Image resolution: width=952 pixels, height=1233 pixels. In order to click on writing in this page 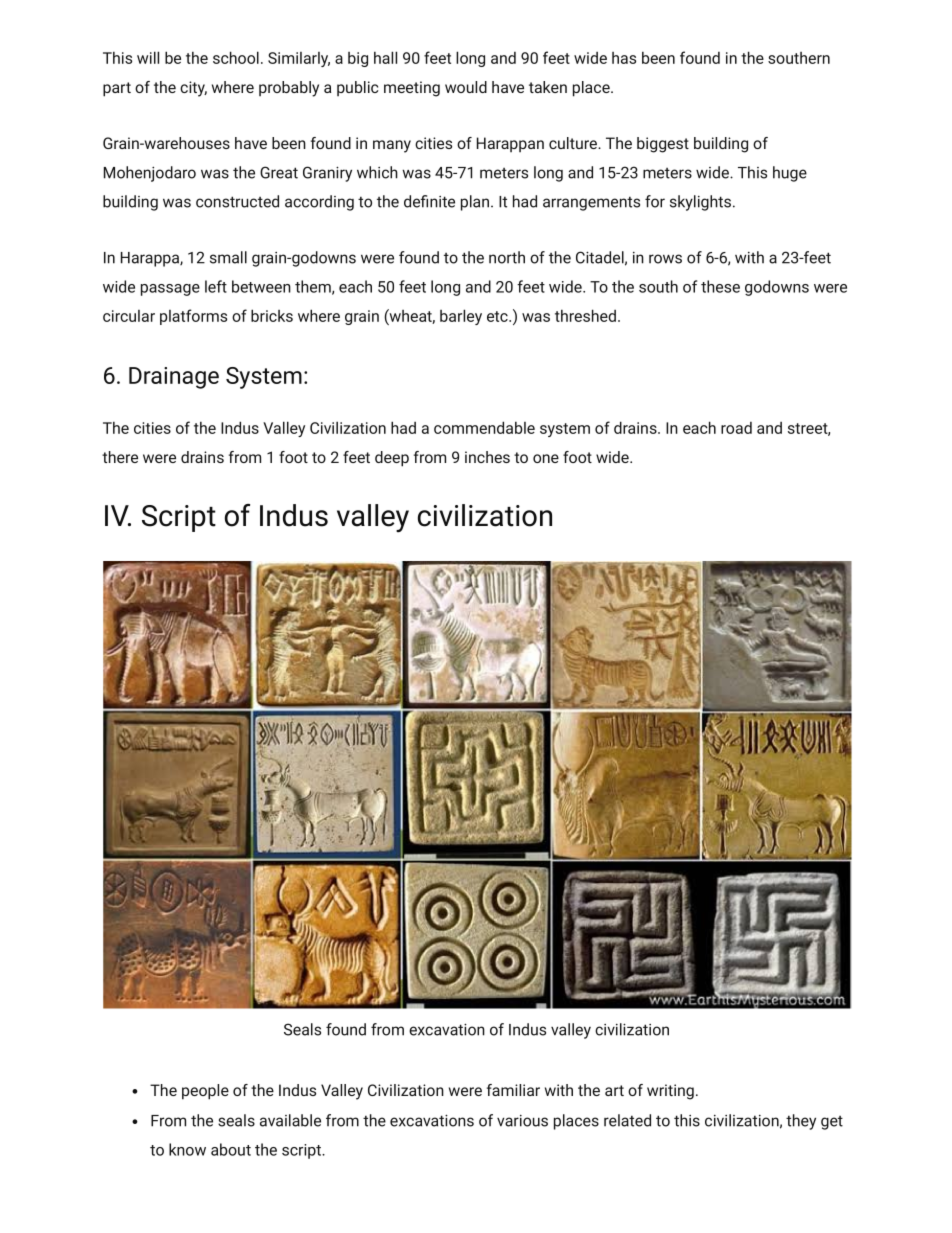, I will do `click(670, 1092)`.
